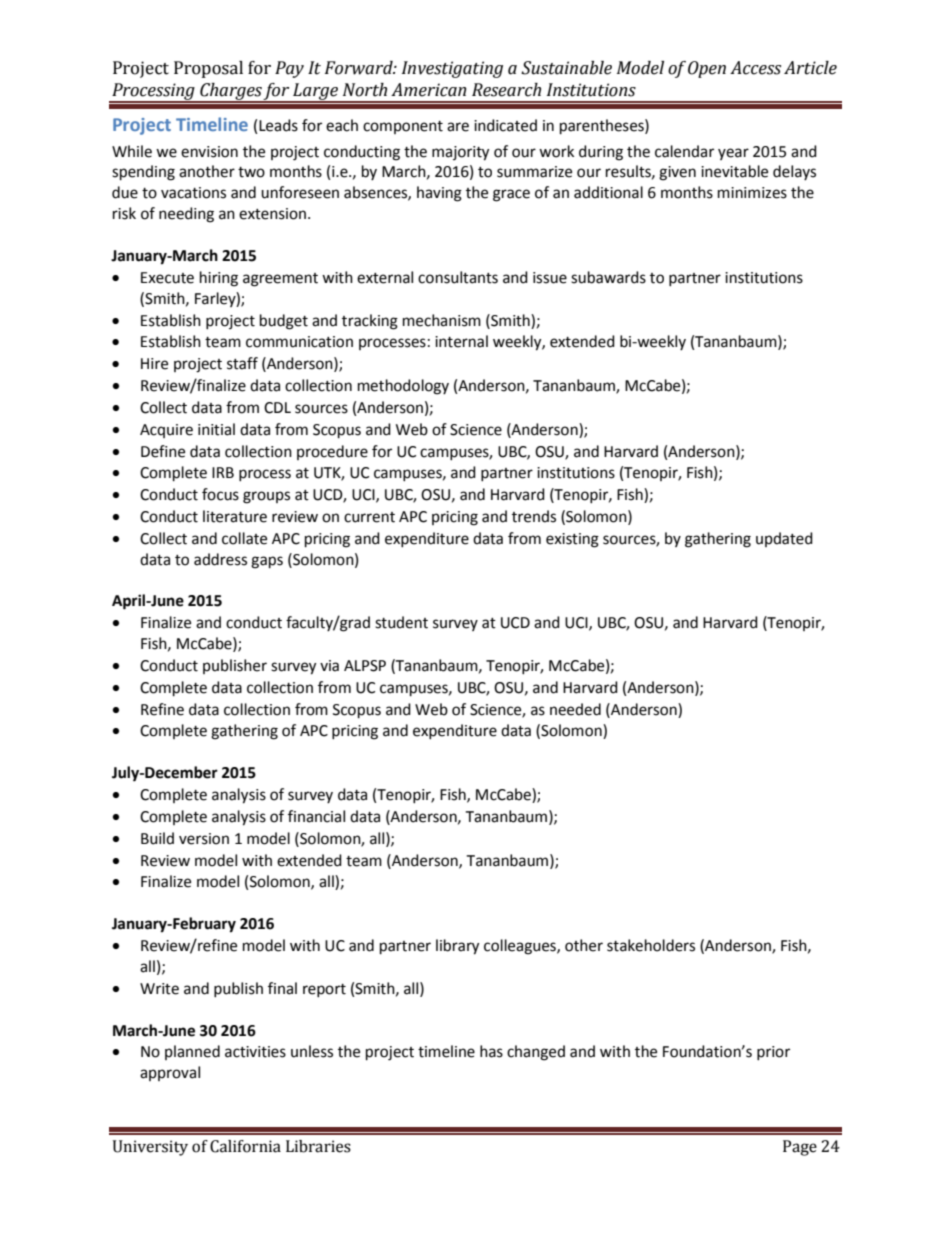  I want to click on planned, so click(192, 1052).
